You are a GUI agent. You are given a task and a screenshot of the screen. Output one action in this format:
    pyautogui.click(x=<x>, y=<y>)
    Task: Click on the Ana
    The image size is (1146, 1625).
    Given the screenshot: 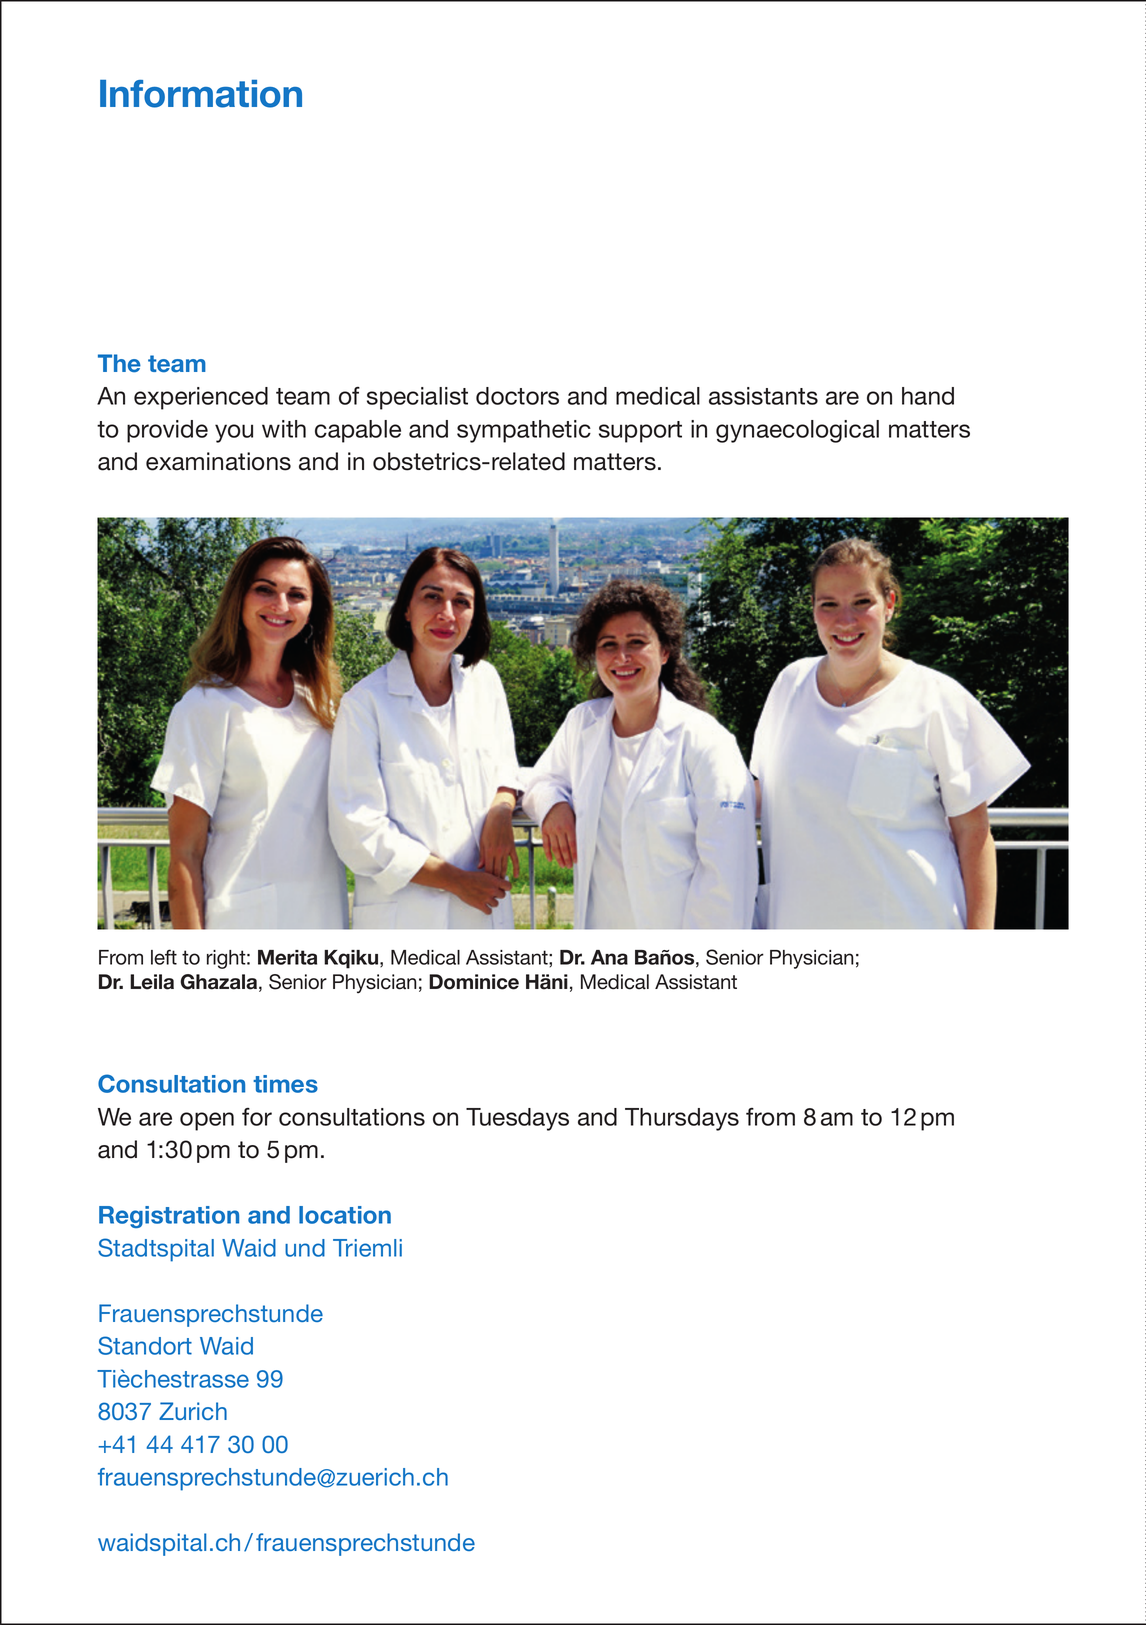 What is the action you would take?
    pyautogui.click(x=609, y=957)
